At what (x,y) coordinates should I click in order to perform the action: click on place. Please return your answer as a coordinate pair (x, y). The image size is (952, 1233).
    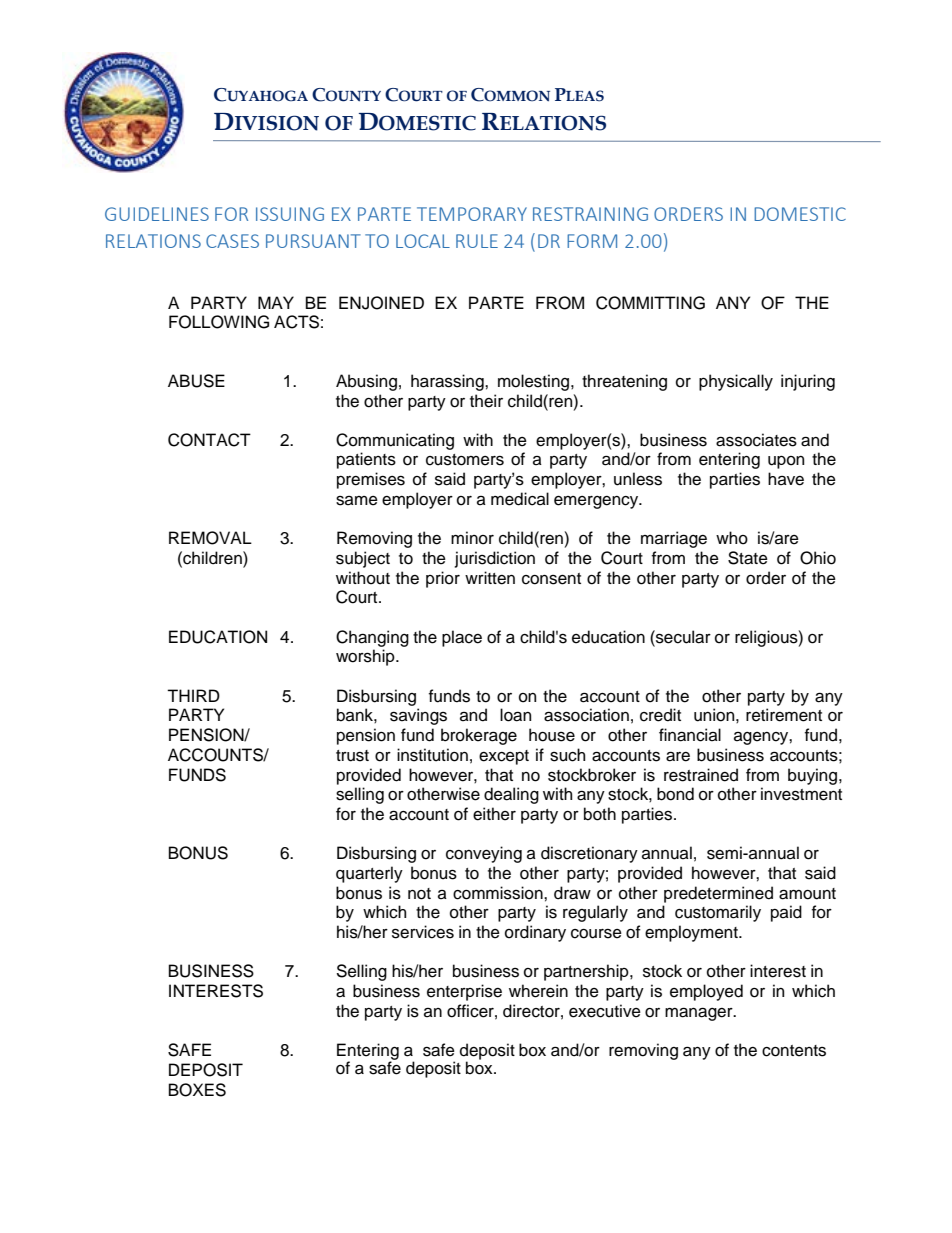
    Looking at the image, I should click on (462, 638).
